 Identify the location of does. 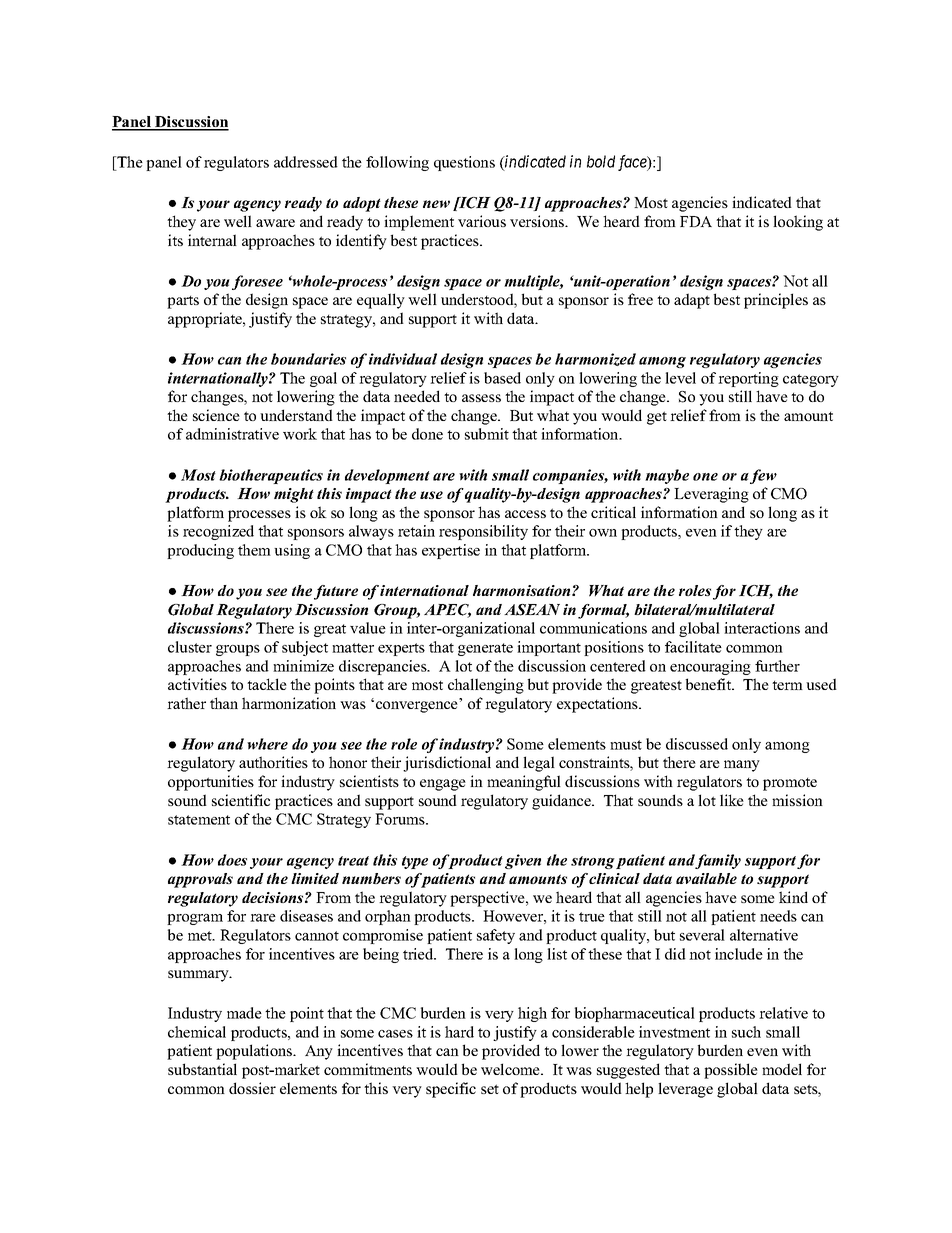
(232, 860).
